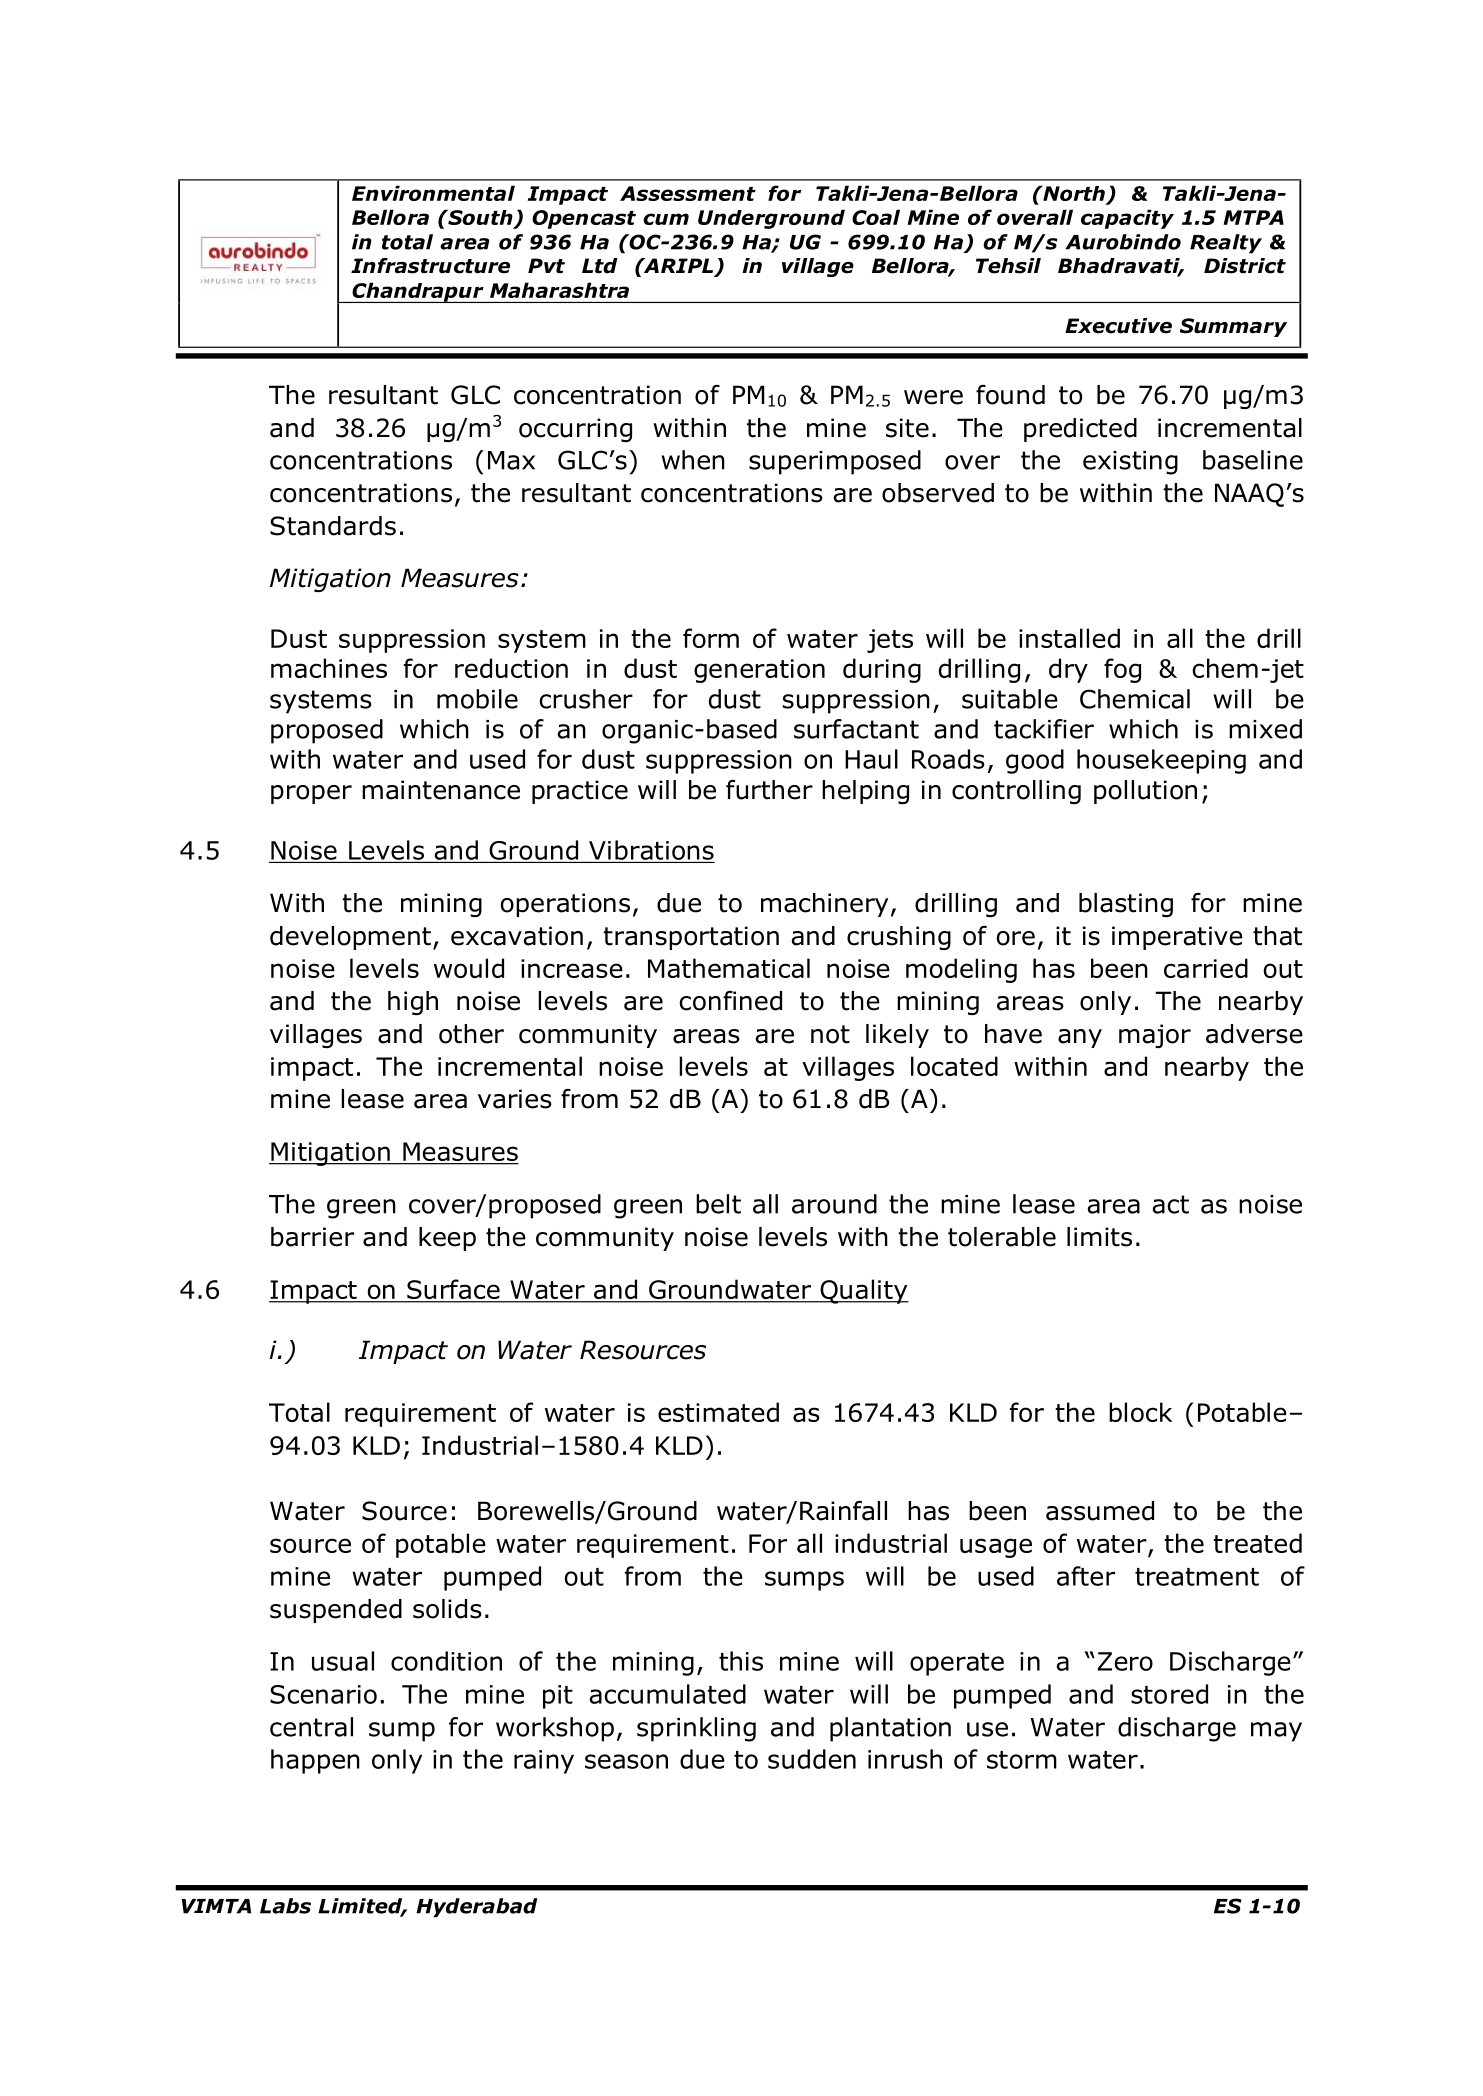  What do you see at coordinates (329, 668) in the screenshot?
I see `machines` at bounding box center [329, 668].
